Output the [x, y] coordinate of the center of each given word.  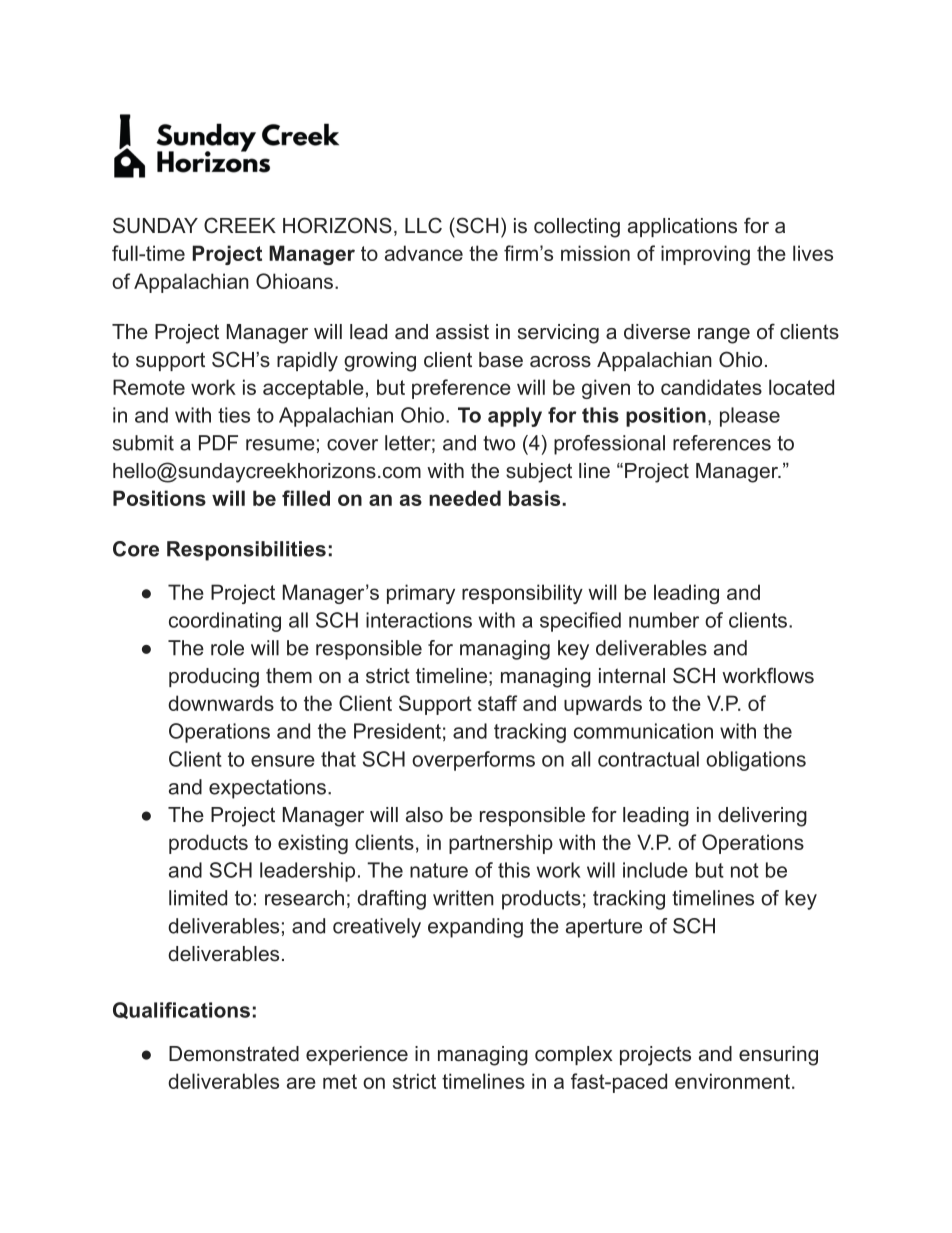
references [722, 443]
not [745, 870]
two [499, 443]
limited [198, 898]
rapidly [307, 362]
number [664, 620]
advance [424, 253]
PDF [218, 443]
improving [705, 255]
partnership [501, 844]
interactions [419, 620]
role [227, 648]
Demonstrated [234, 1054]
